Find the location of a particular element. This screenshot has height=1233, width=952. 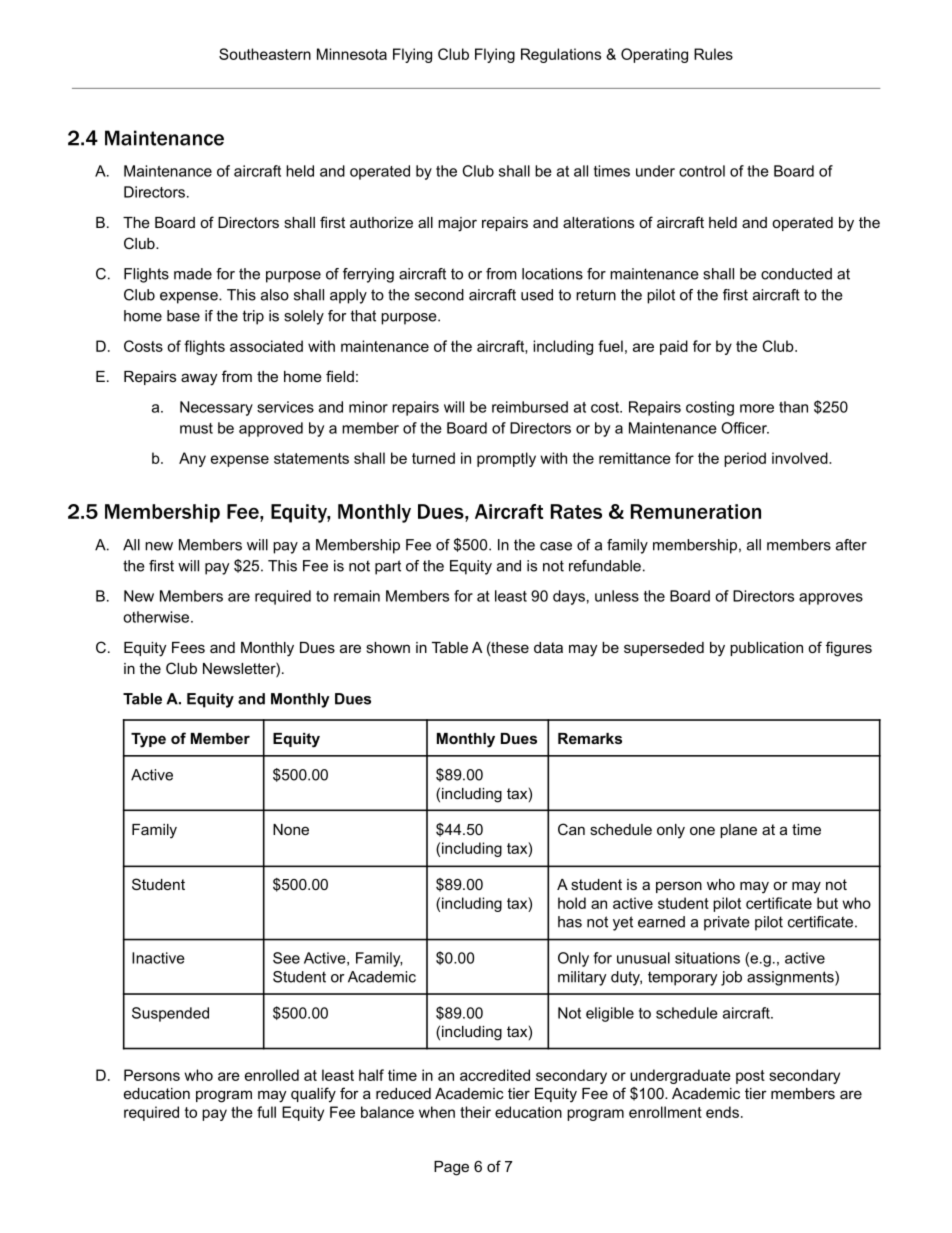

full is located at coordinates (266, 1112).
